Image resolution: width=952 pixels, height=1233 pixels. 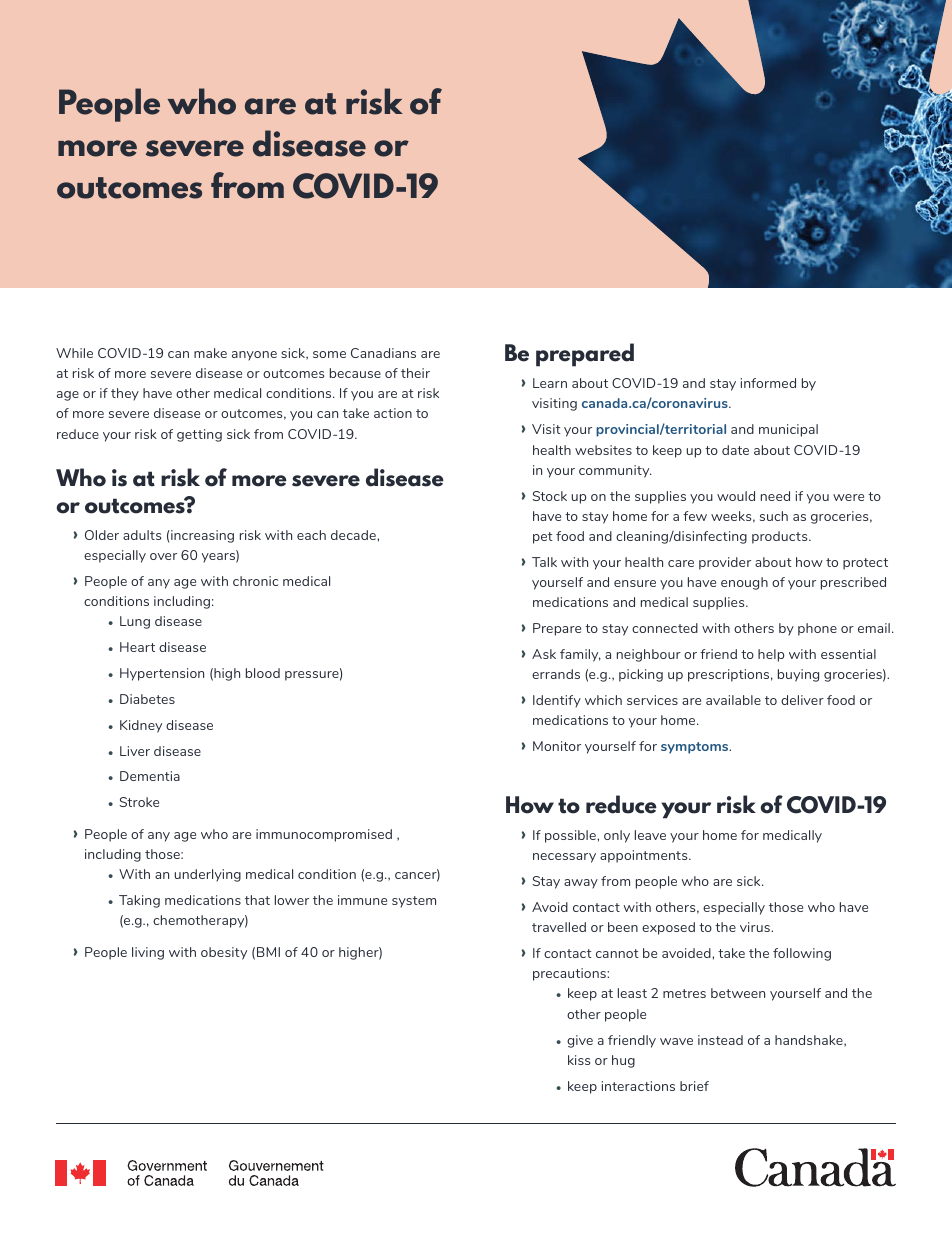 I want to click on living, so click(x=148, y=953).
